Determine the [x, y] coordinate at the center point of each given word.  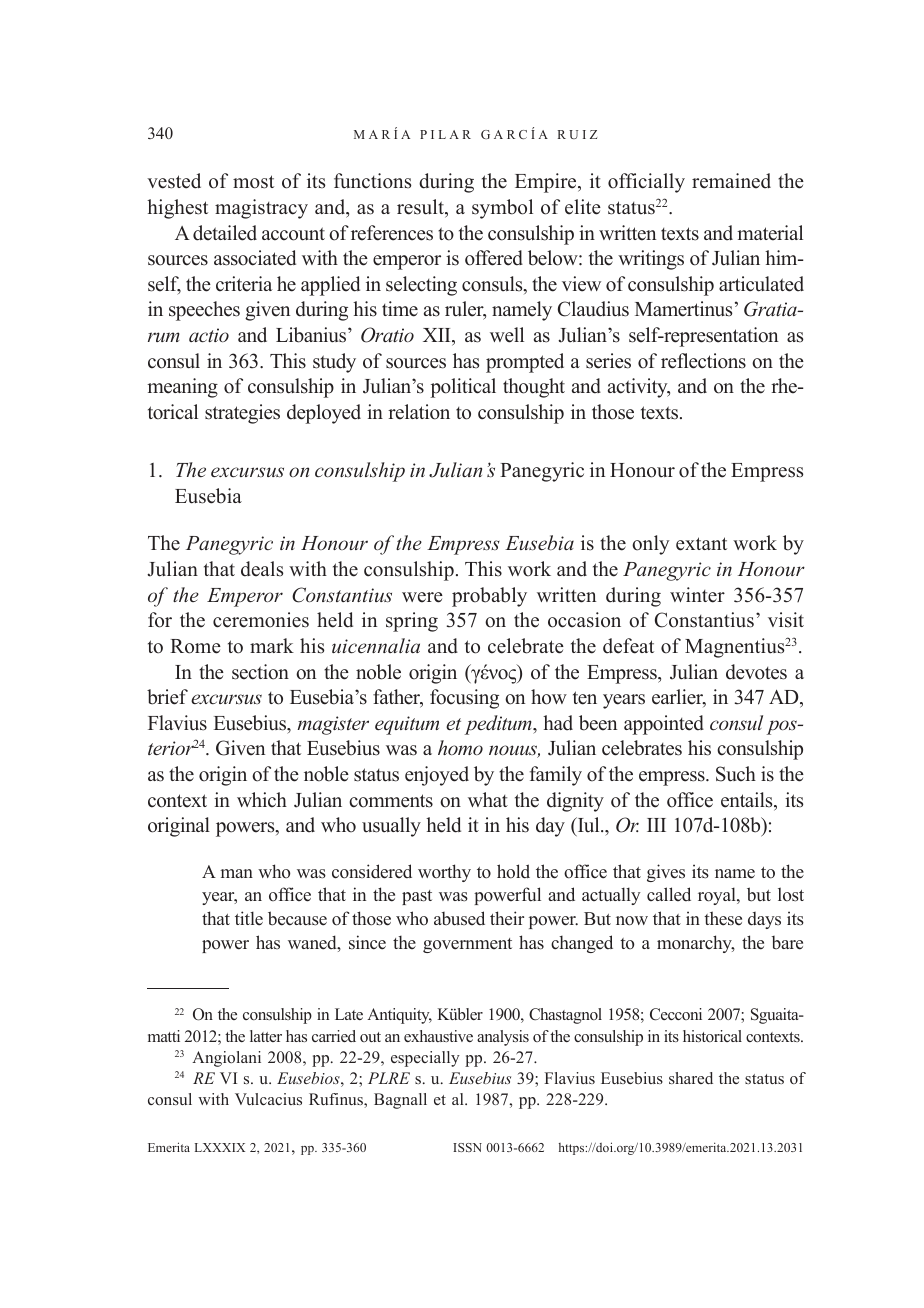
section [260, 672]
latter [266, 1036]
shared [691, 1078]
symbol [502, 209]
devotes [756, 672]
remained [731, 181]
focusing [464, 699]
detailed [225, 233]
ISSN [467, 1147]
